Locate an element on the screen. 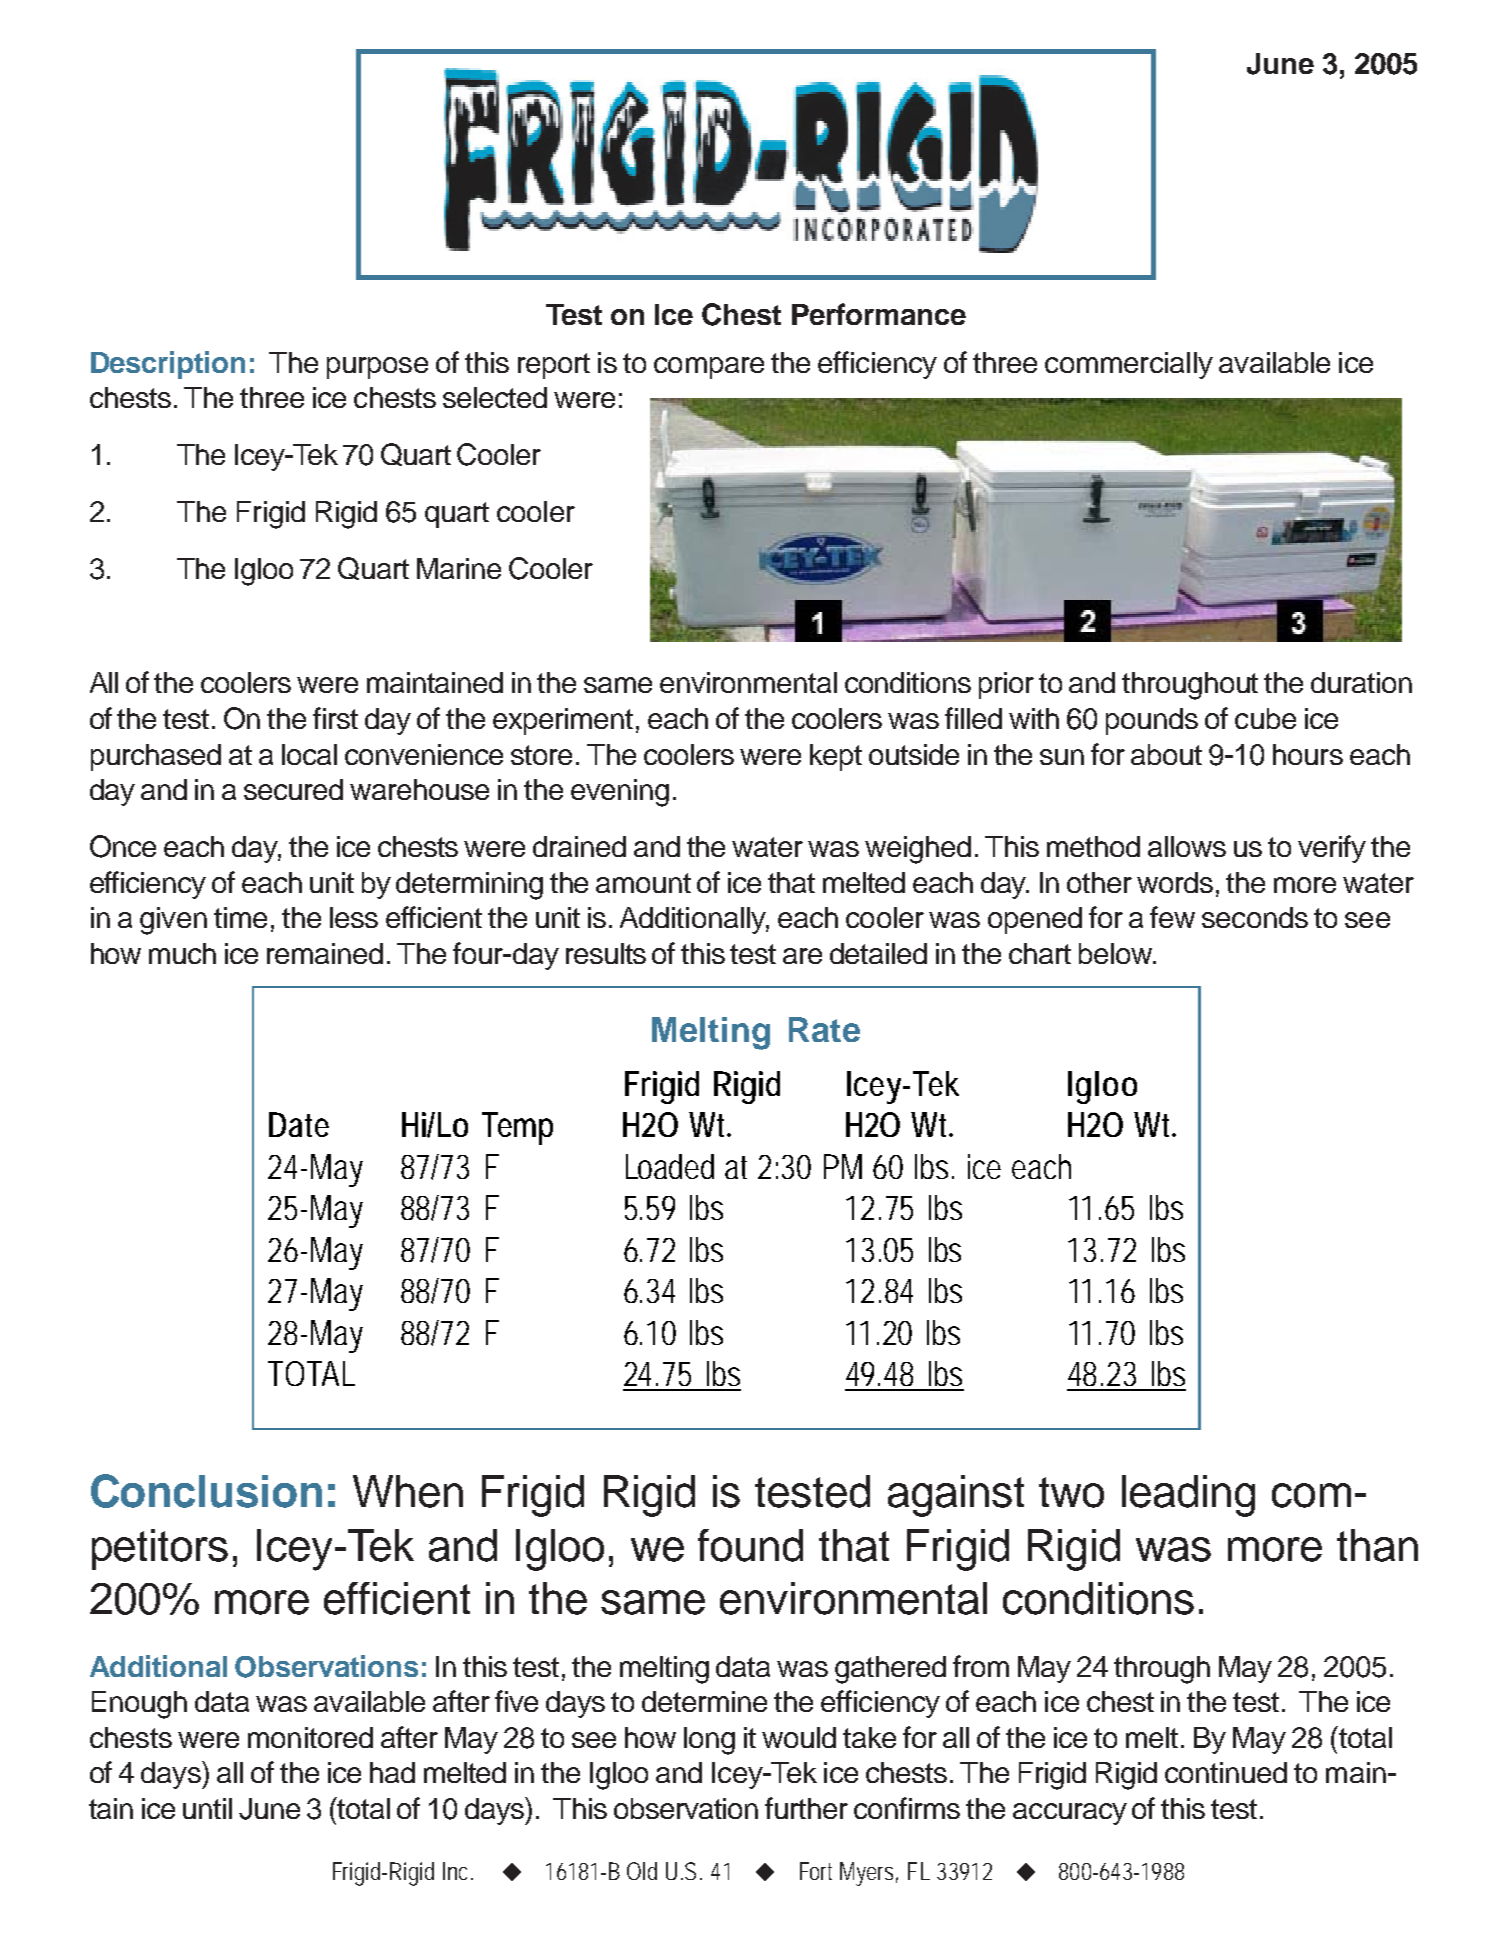  purpose is located at coordinates (377, 368).
